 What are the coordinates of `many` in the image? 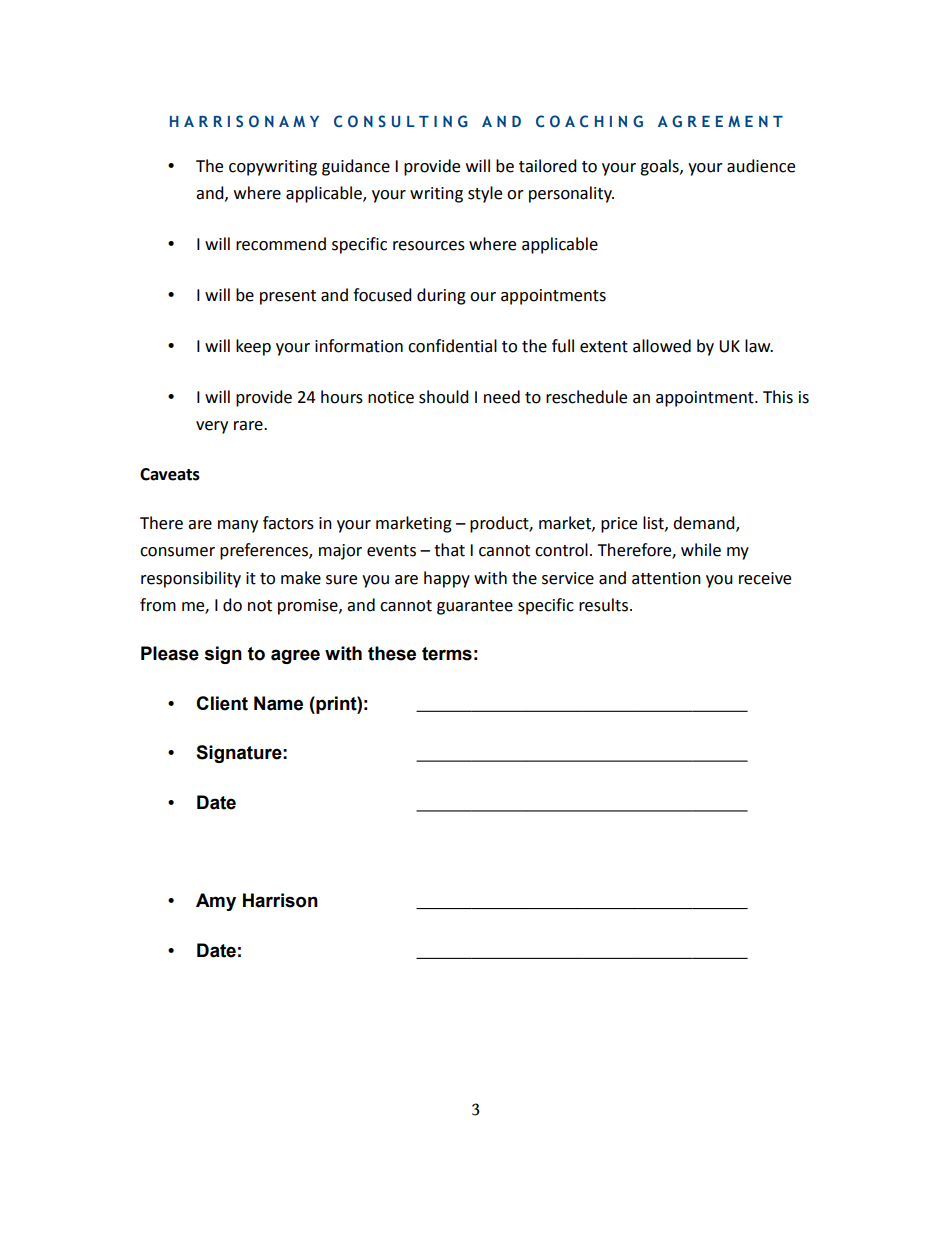 It's located at (238, 526).
